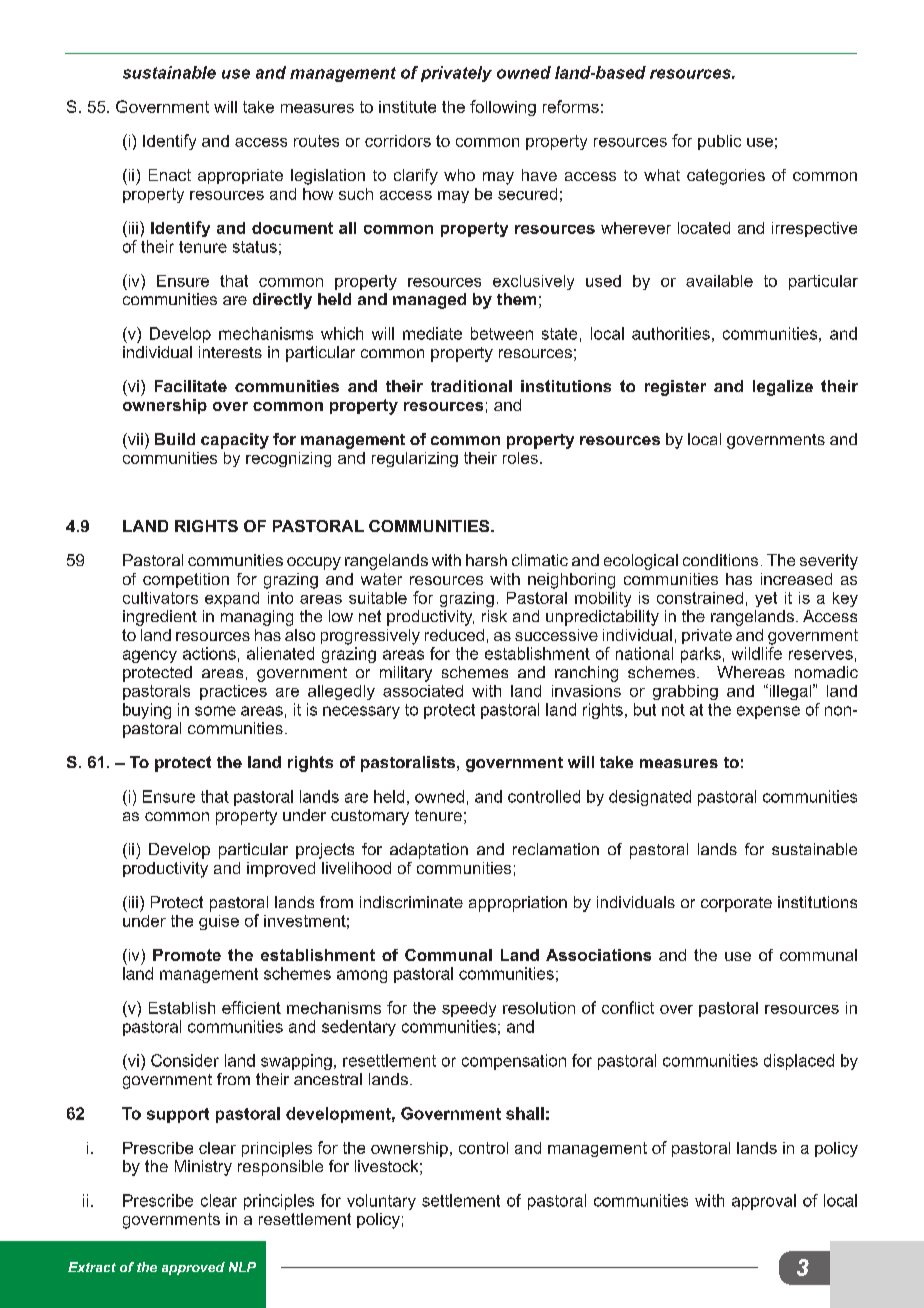  I want to click on Build, so click(175, 439).
